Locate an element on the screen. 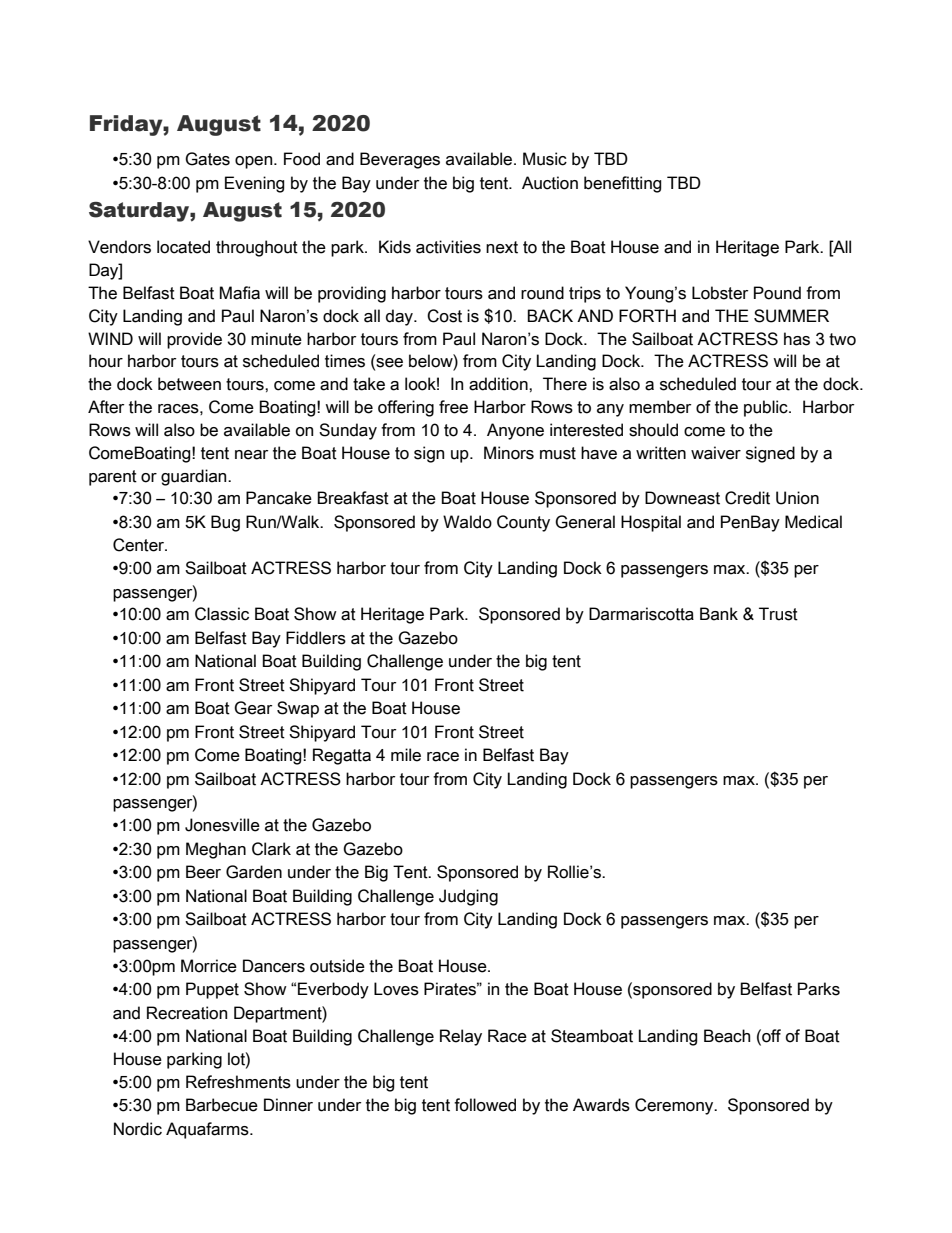 The height and width of the screenshot is (1233, 952). Beach is located at coordinates (727, 1036).
